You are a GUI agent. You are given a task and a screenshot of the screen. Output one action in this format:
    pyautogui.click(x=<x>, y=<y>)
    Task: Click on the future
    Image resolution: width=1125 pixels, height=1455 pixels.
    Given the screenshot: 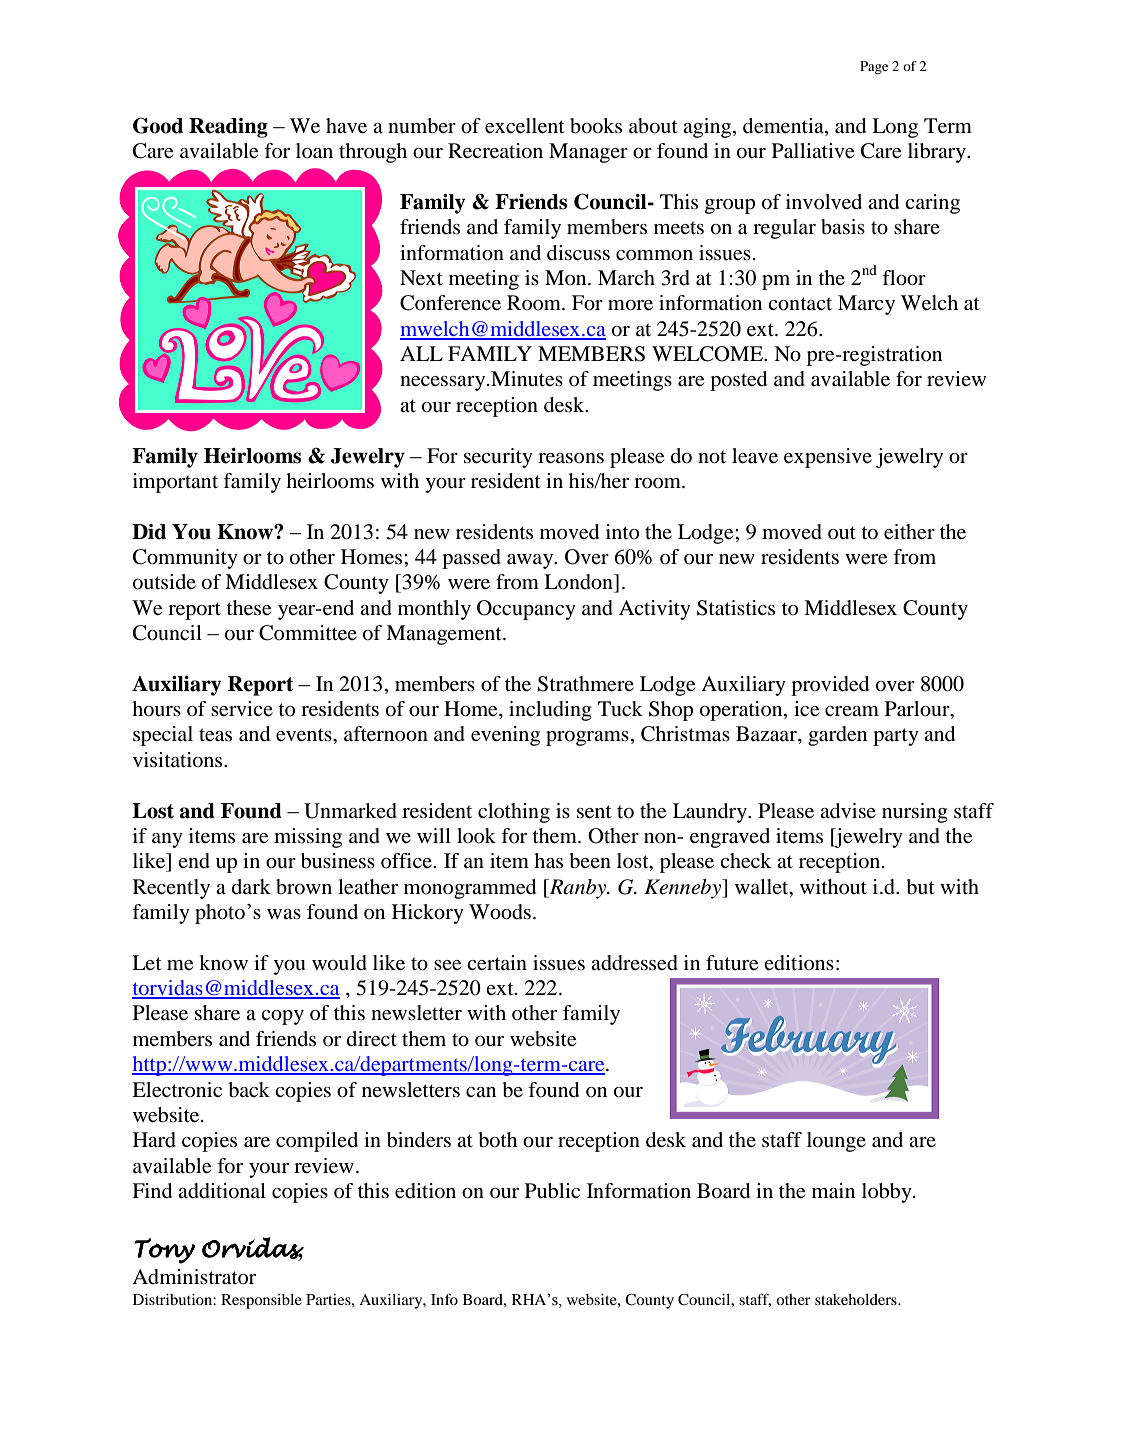 What is the action you would take?
    pyautogui.click(x=732, y=963)
